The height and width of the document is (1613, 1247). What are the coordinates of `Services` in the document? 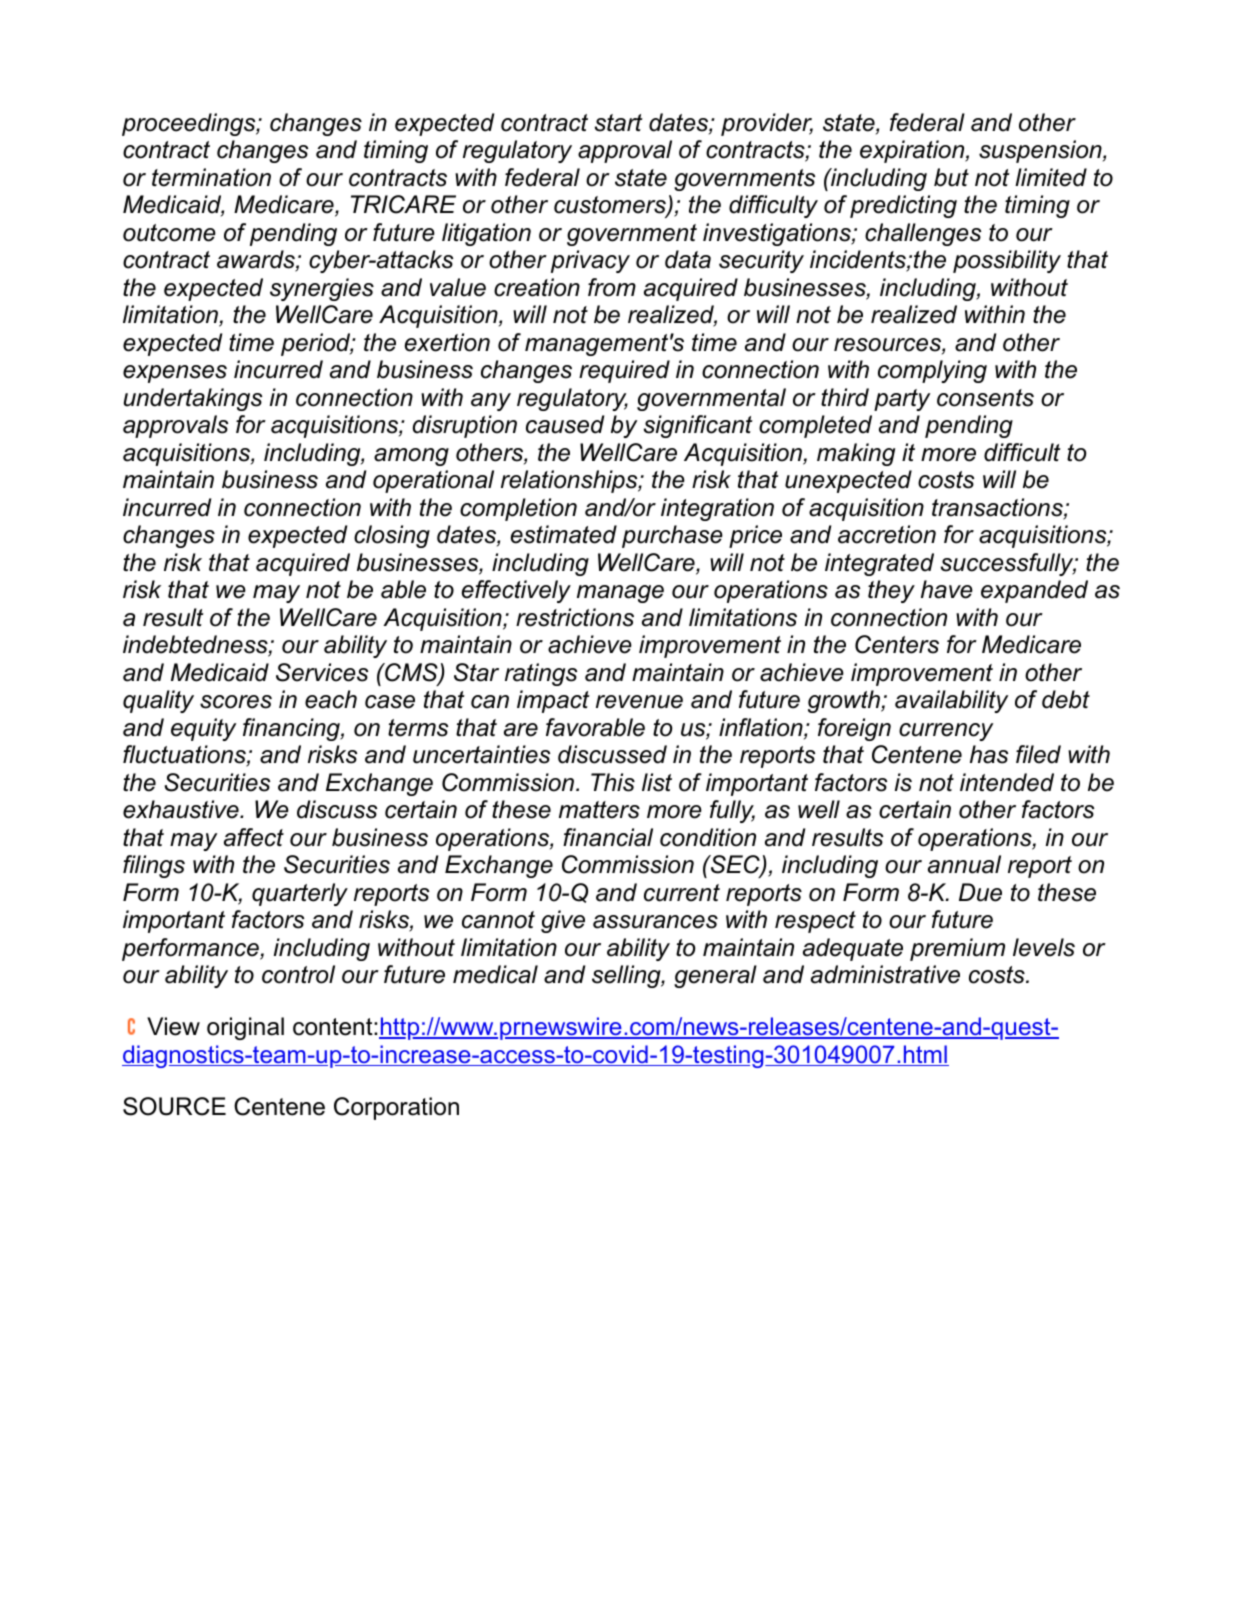 It's located at (322, 672).
